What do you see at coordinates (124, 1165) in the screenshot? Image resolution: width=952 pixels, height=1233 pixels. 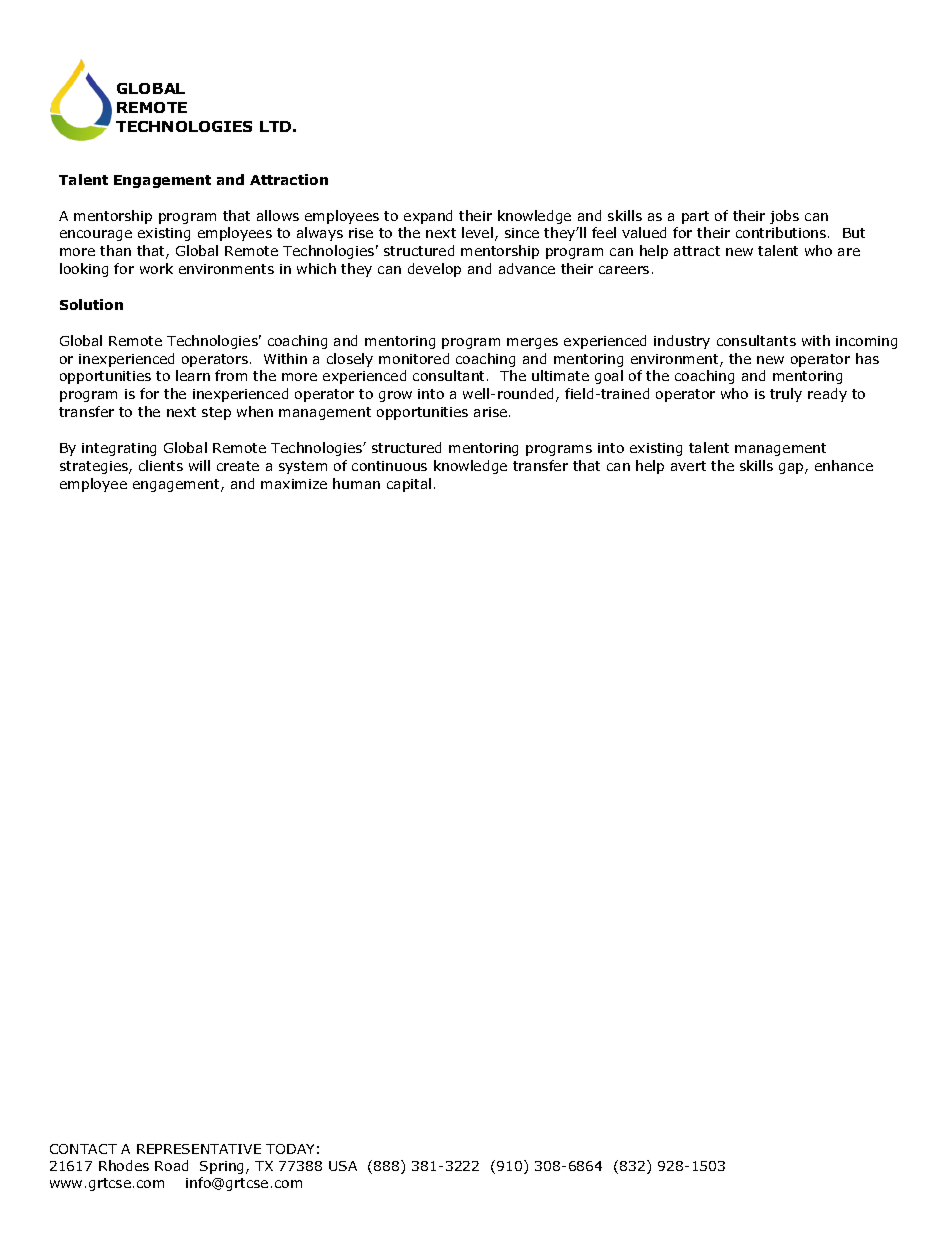 I see `Rhodes` at bounding box center [124, 1165].
